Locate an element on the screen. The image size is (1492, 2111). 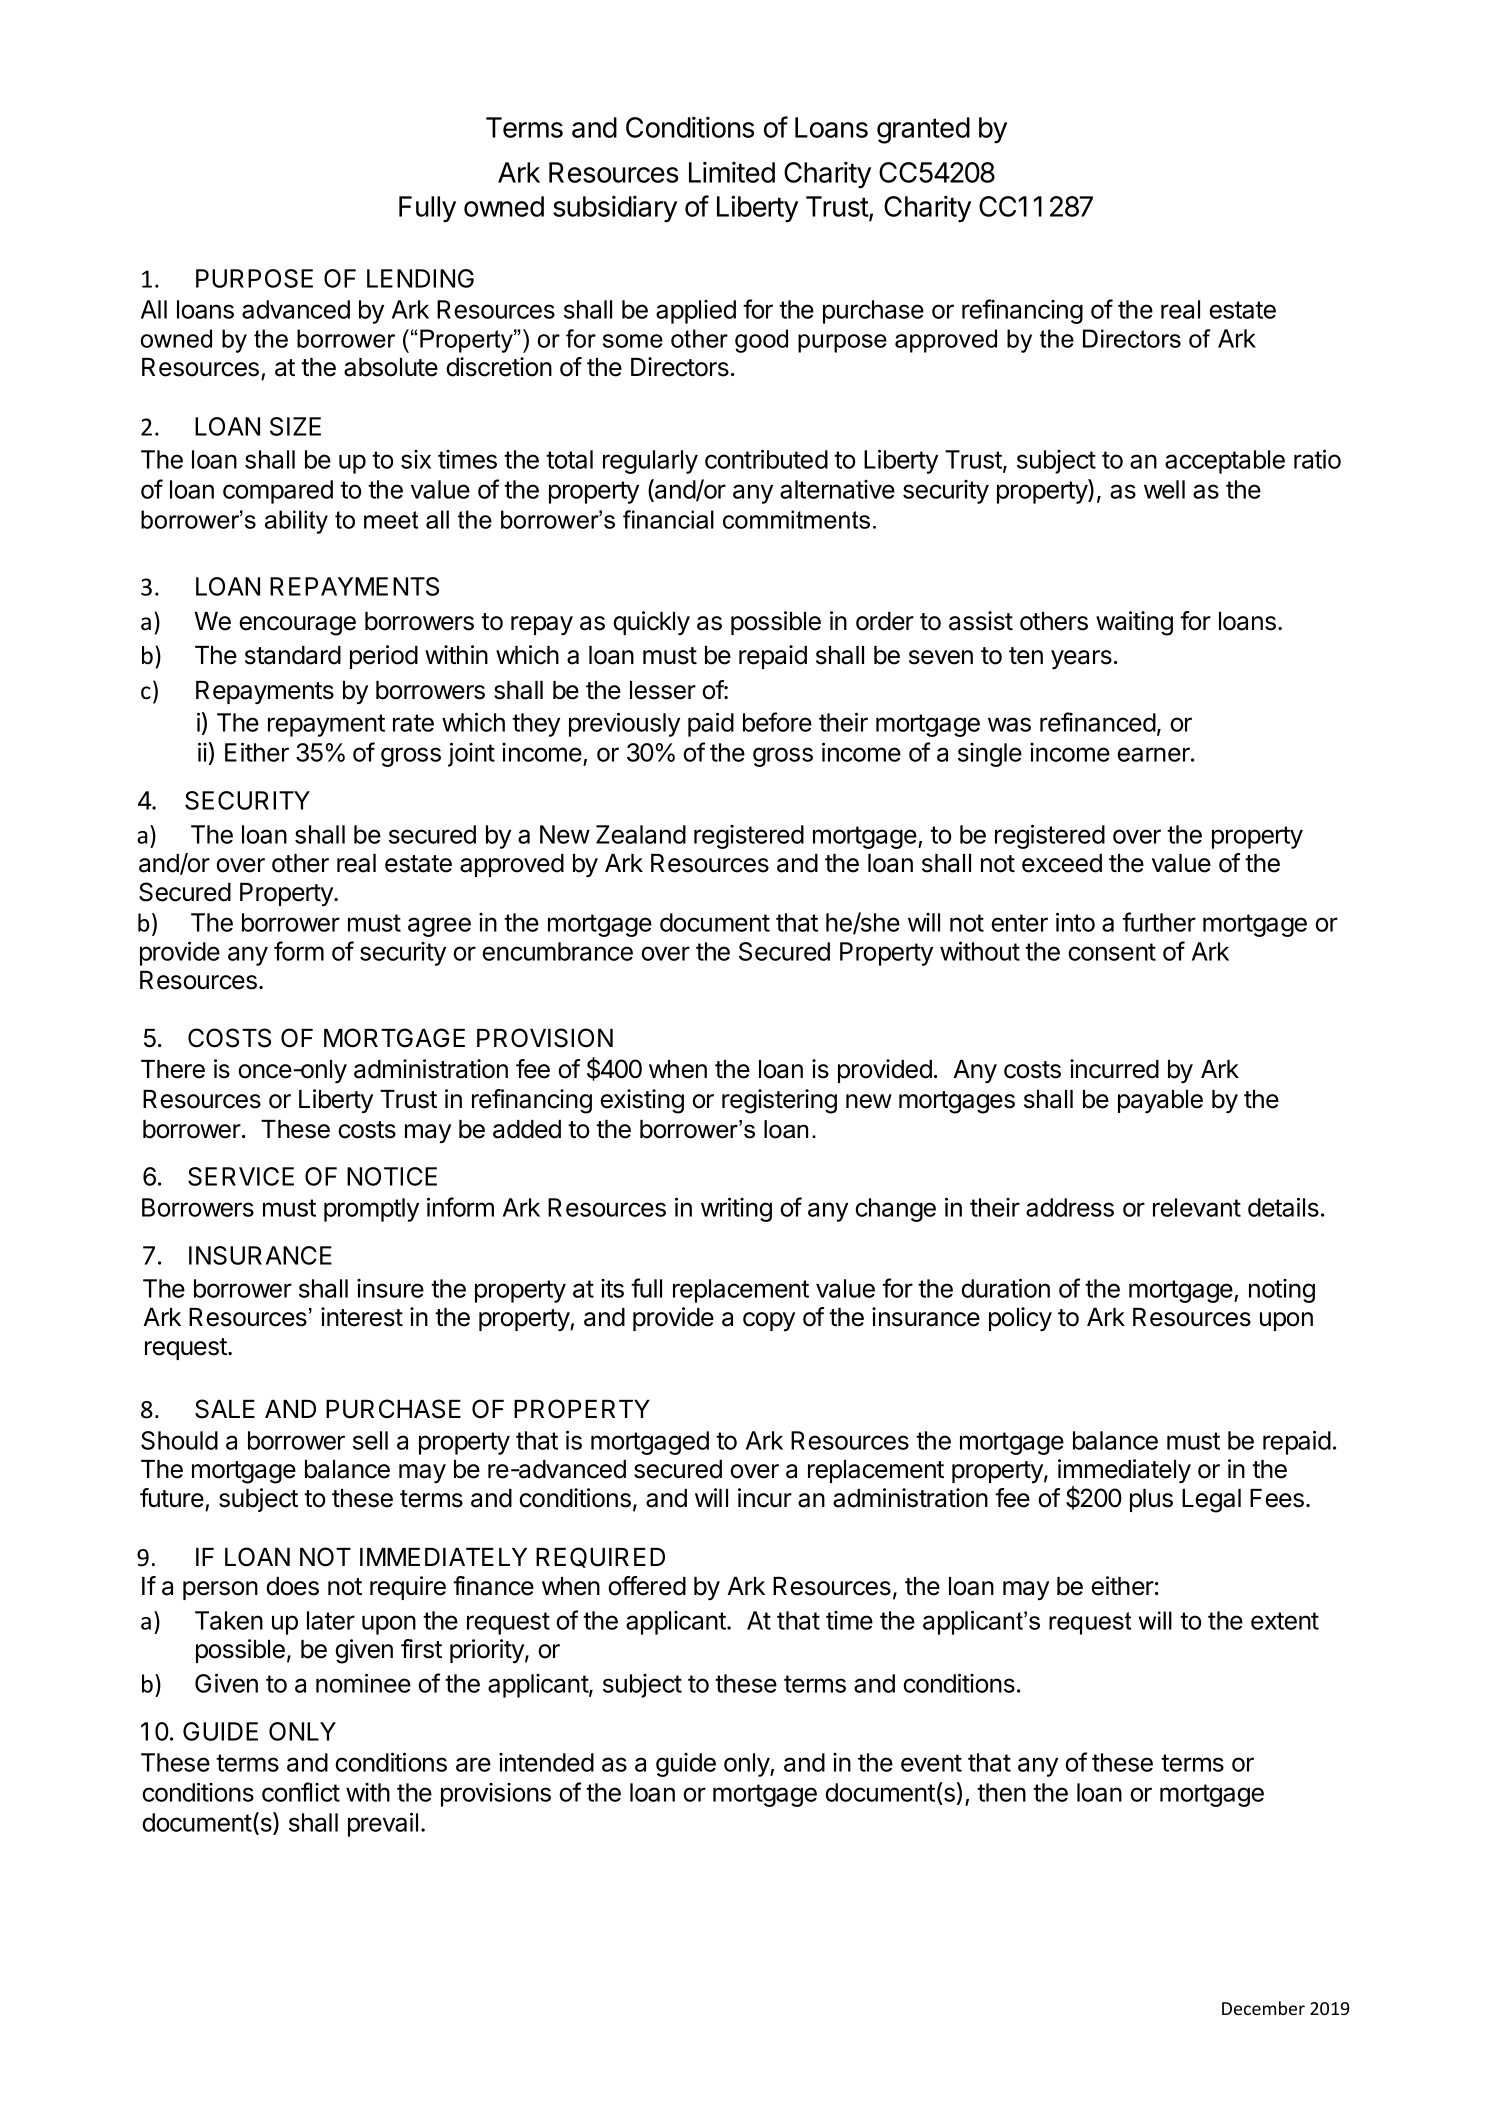
payable is located at coordinates (1160, 1101).
